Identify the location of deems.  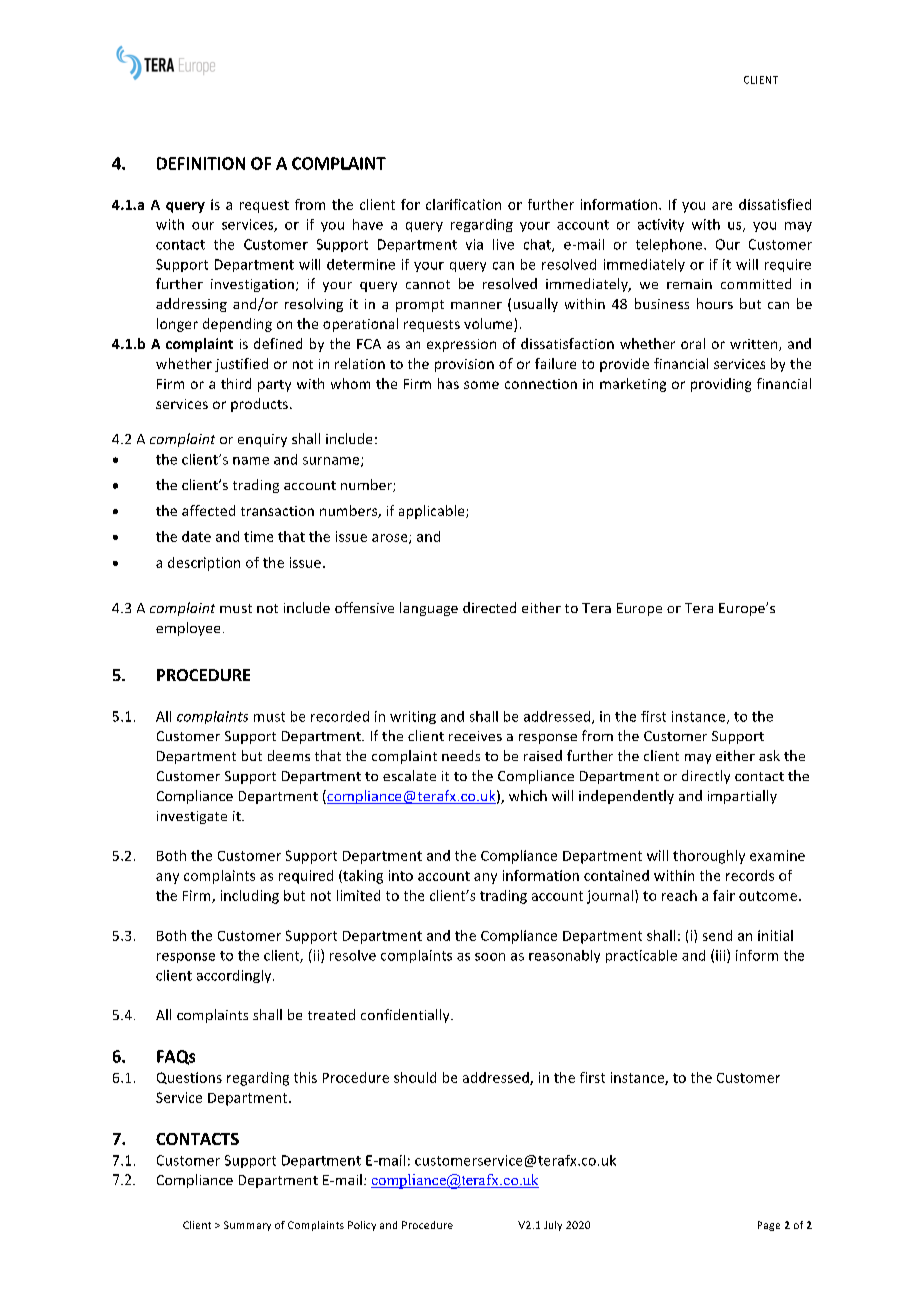
(289, 755).
